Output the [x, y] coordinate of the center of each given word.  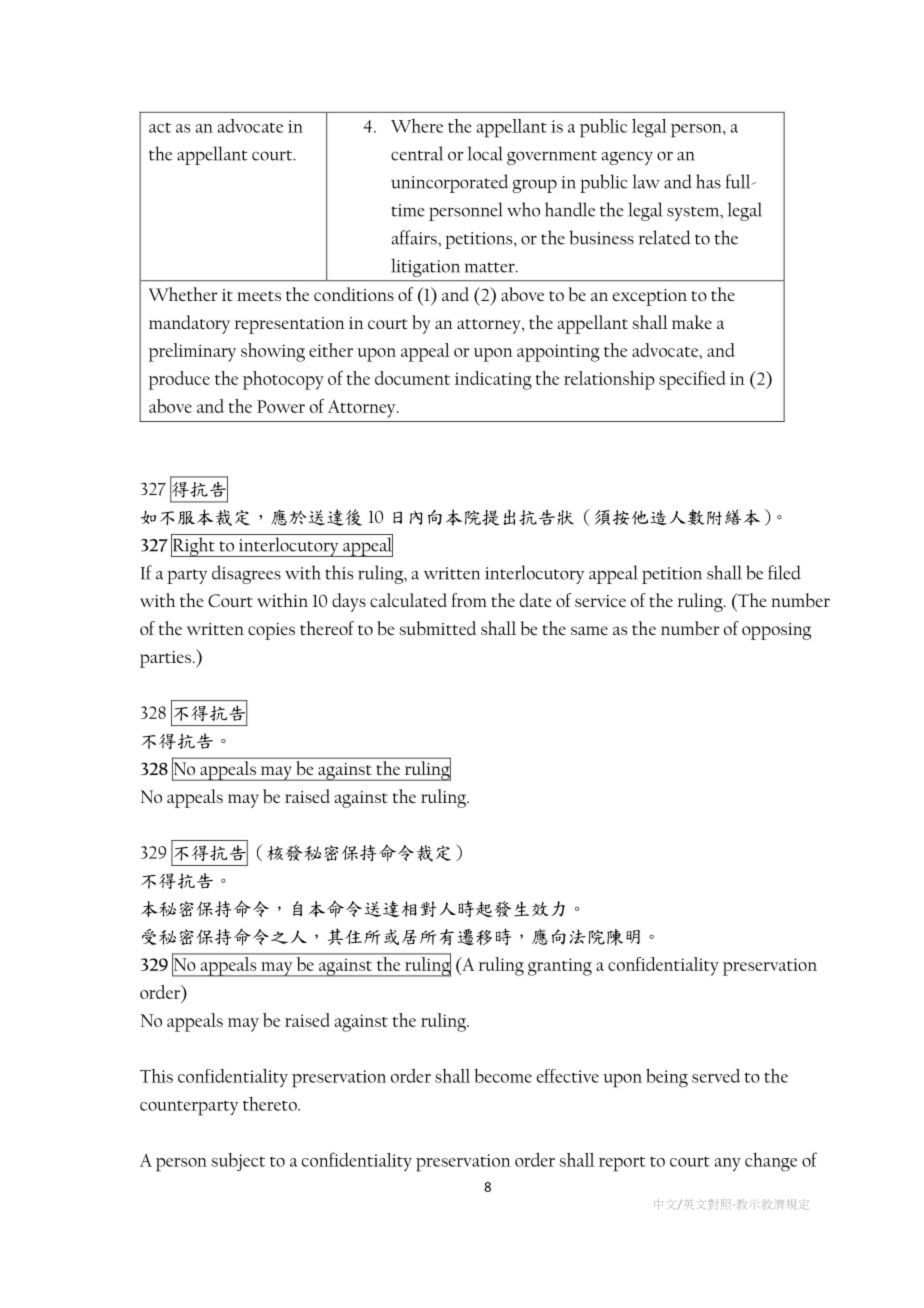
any [728, 1164]
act [160, 127]
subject [238, 1162]
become [503, 1076]
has [708, 181]
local [485, 153]
